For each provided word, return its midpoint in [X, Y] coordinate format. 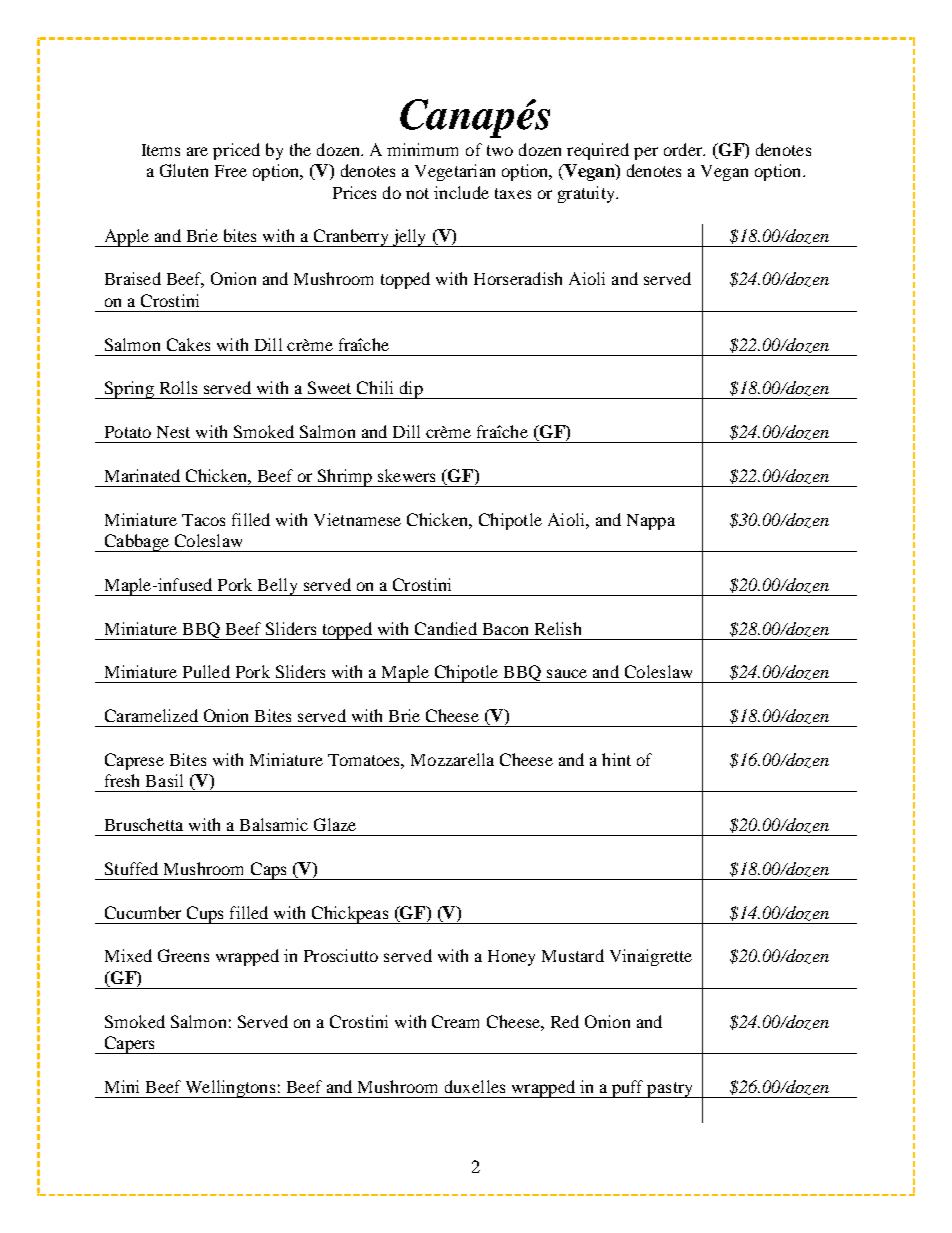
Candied [446, 628]
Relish [558, 628]
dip [411, 390]
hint [616, 759]
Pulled [206, 671]
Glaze [335, 824]
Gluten [184, 170]
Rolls [178, 387]
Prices [354, 192]
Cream [455, 1021]
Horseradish [518, 278]
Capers [129, 1045]
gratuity [587, 194]
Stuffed [131, 868]
